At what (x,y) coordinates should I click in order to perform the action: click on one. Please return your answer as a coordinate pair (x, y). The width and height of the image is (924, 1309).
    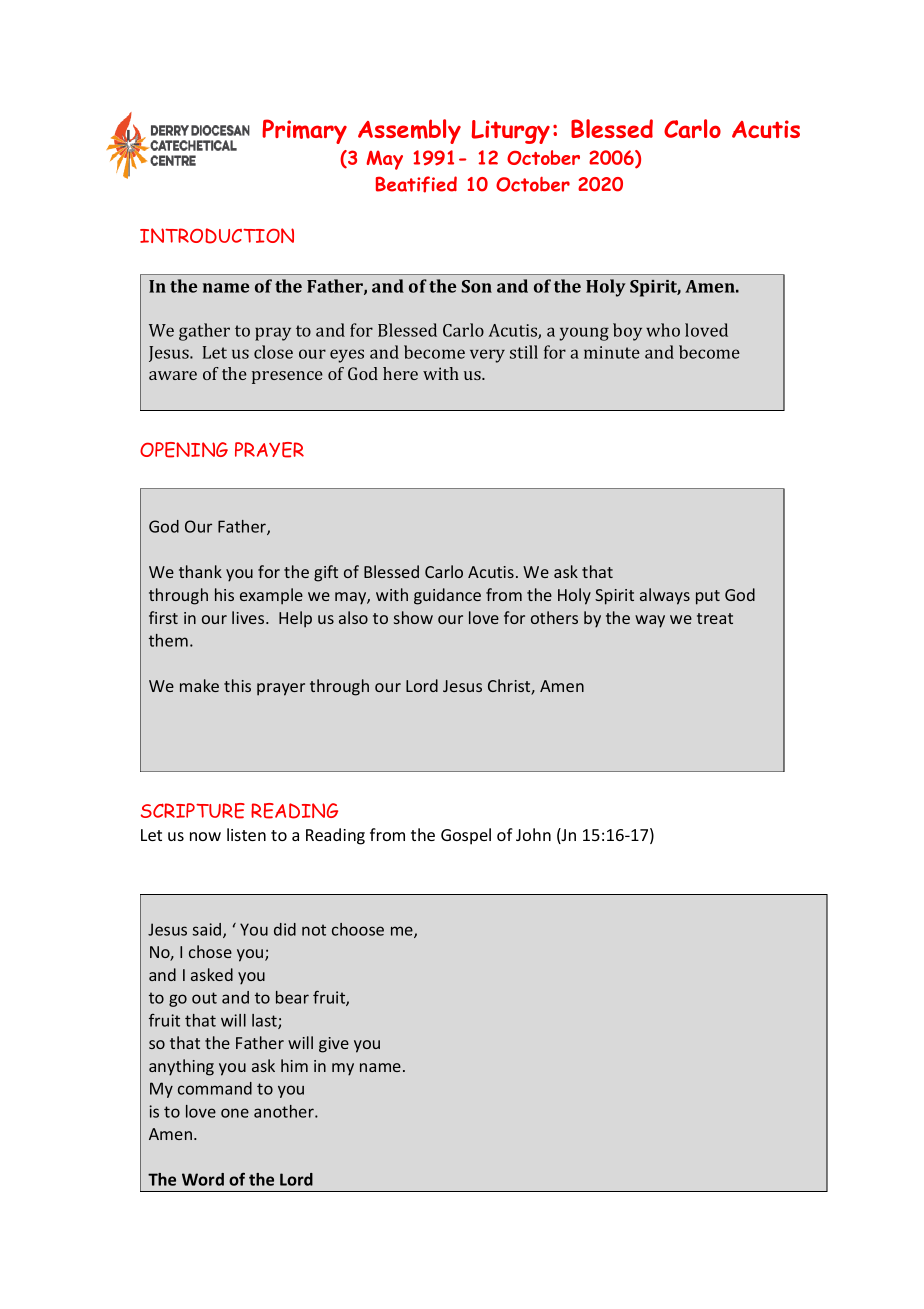
    Looking at the image, I should click on (235, 1113).
